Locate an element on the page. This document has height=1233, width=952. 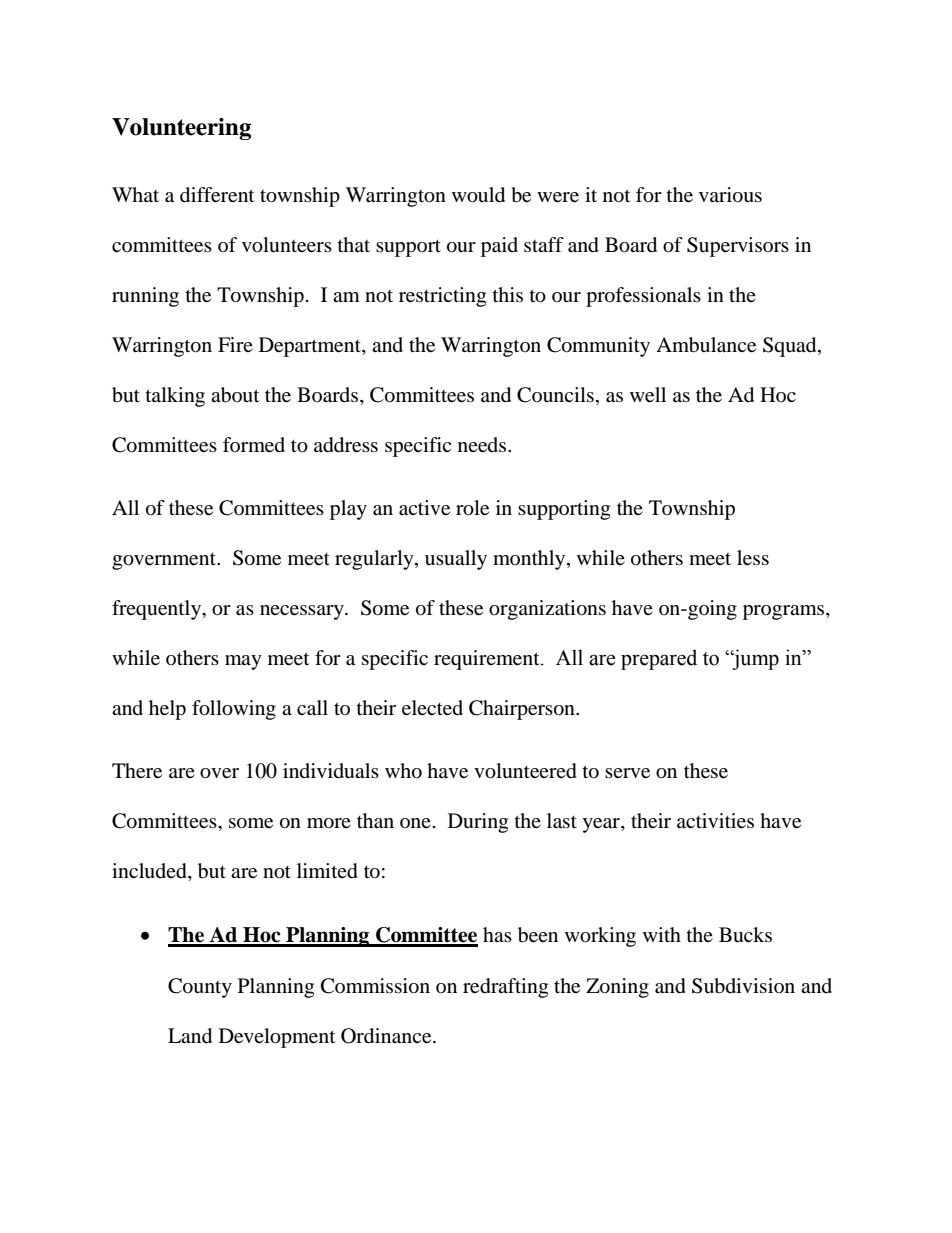
During is located at coordinates (478, 823).
